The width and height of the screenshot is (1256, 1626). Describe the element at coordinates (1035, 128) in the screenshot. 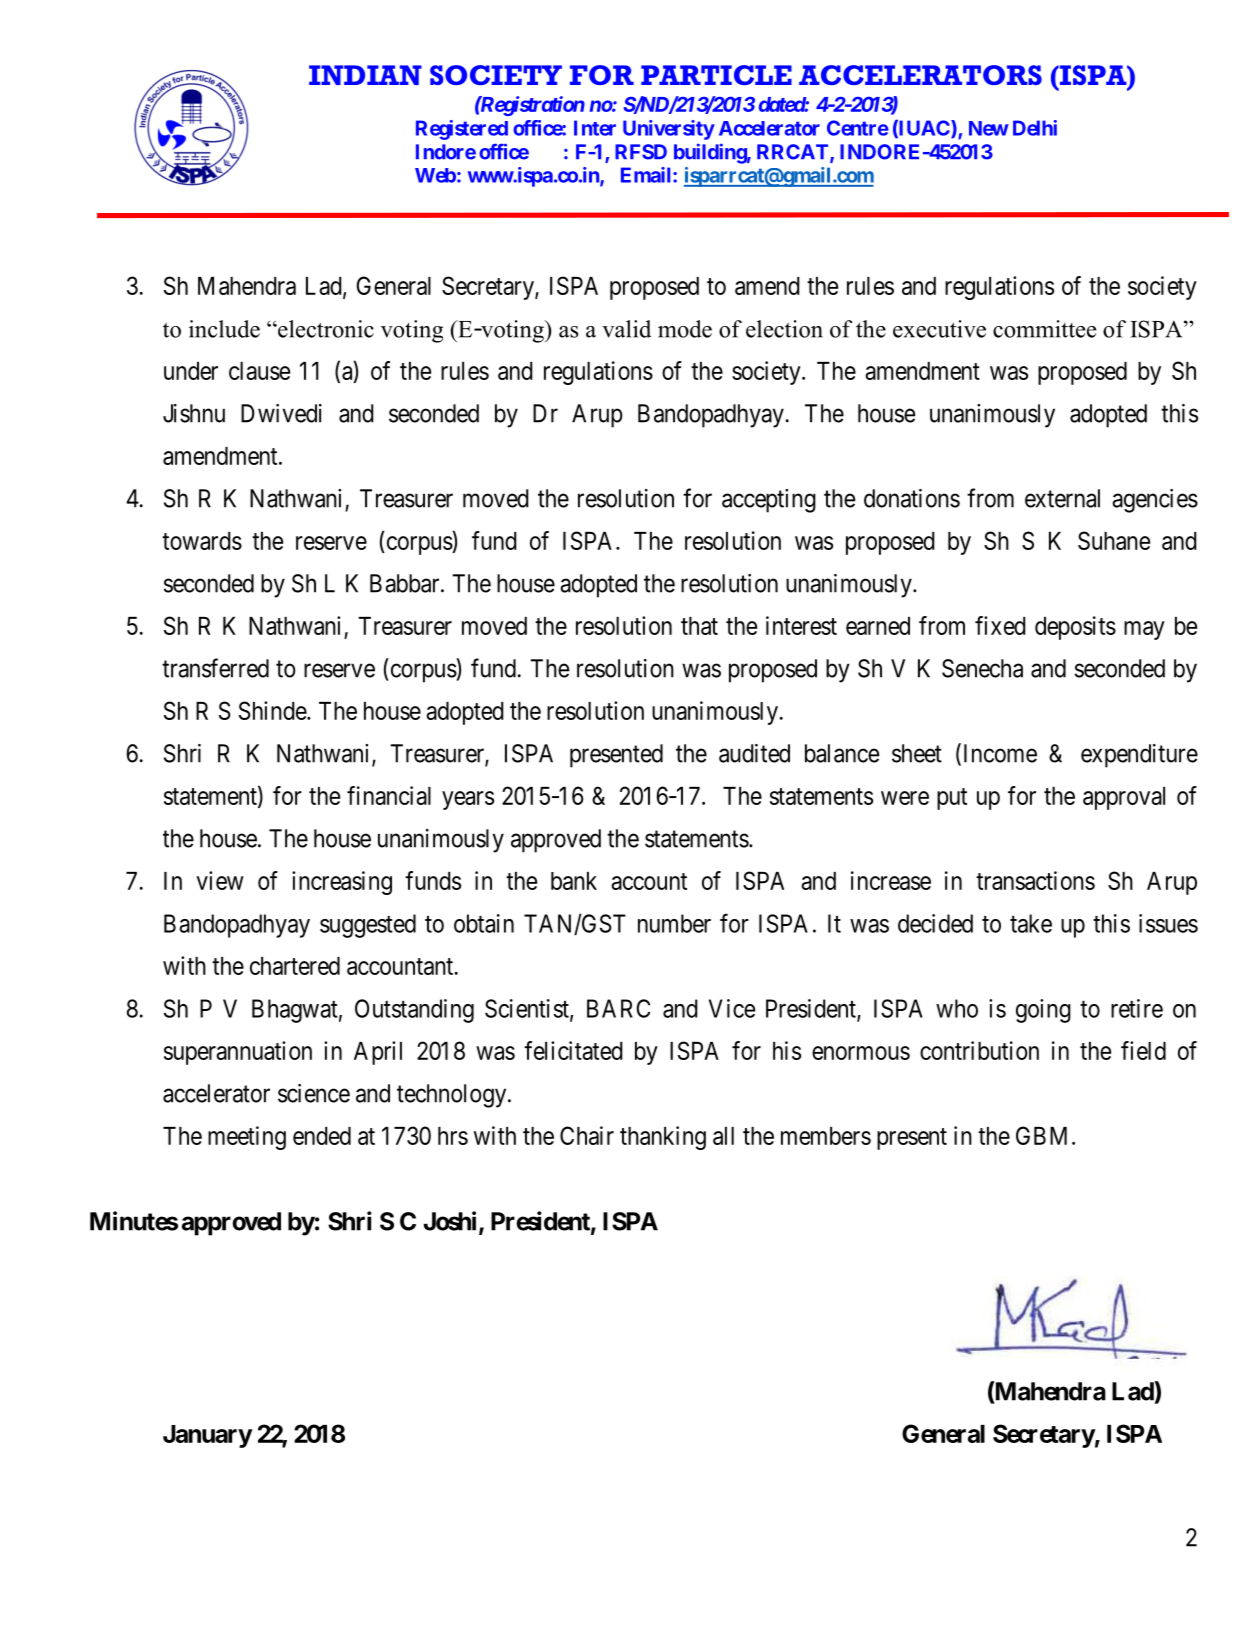

I see `Delhi` at that location.
